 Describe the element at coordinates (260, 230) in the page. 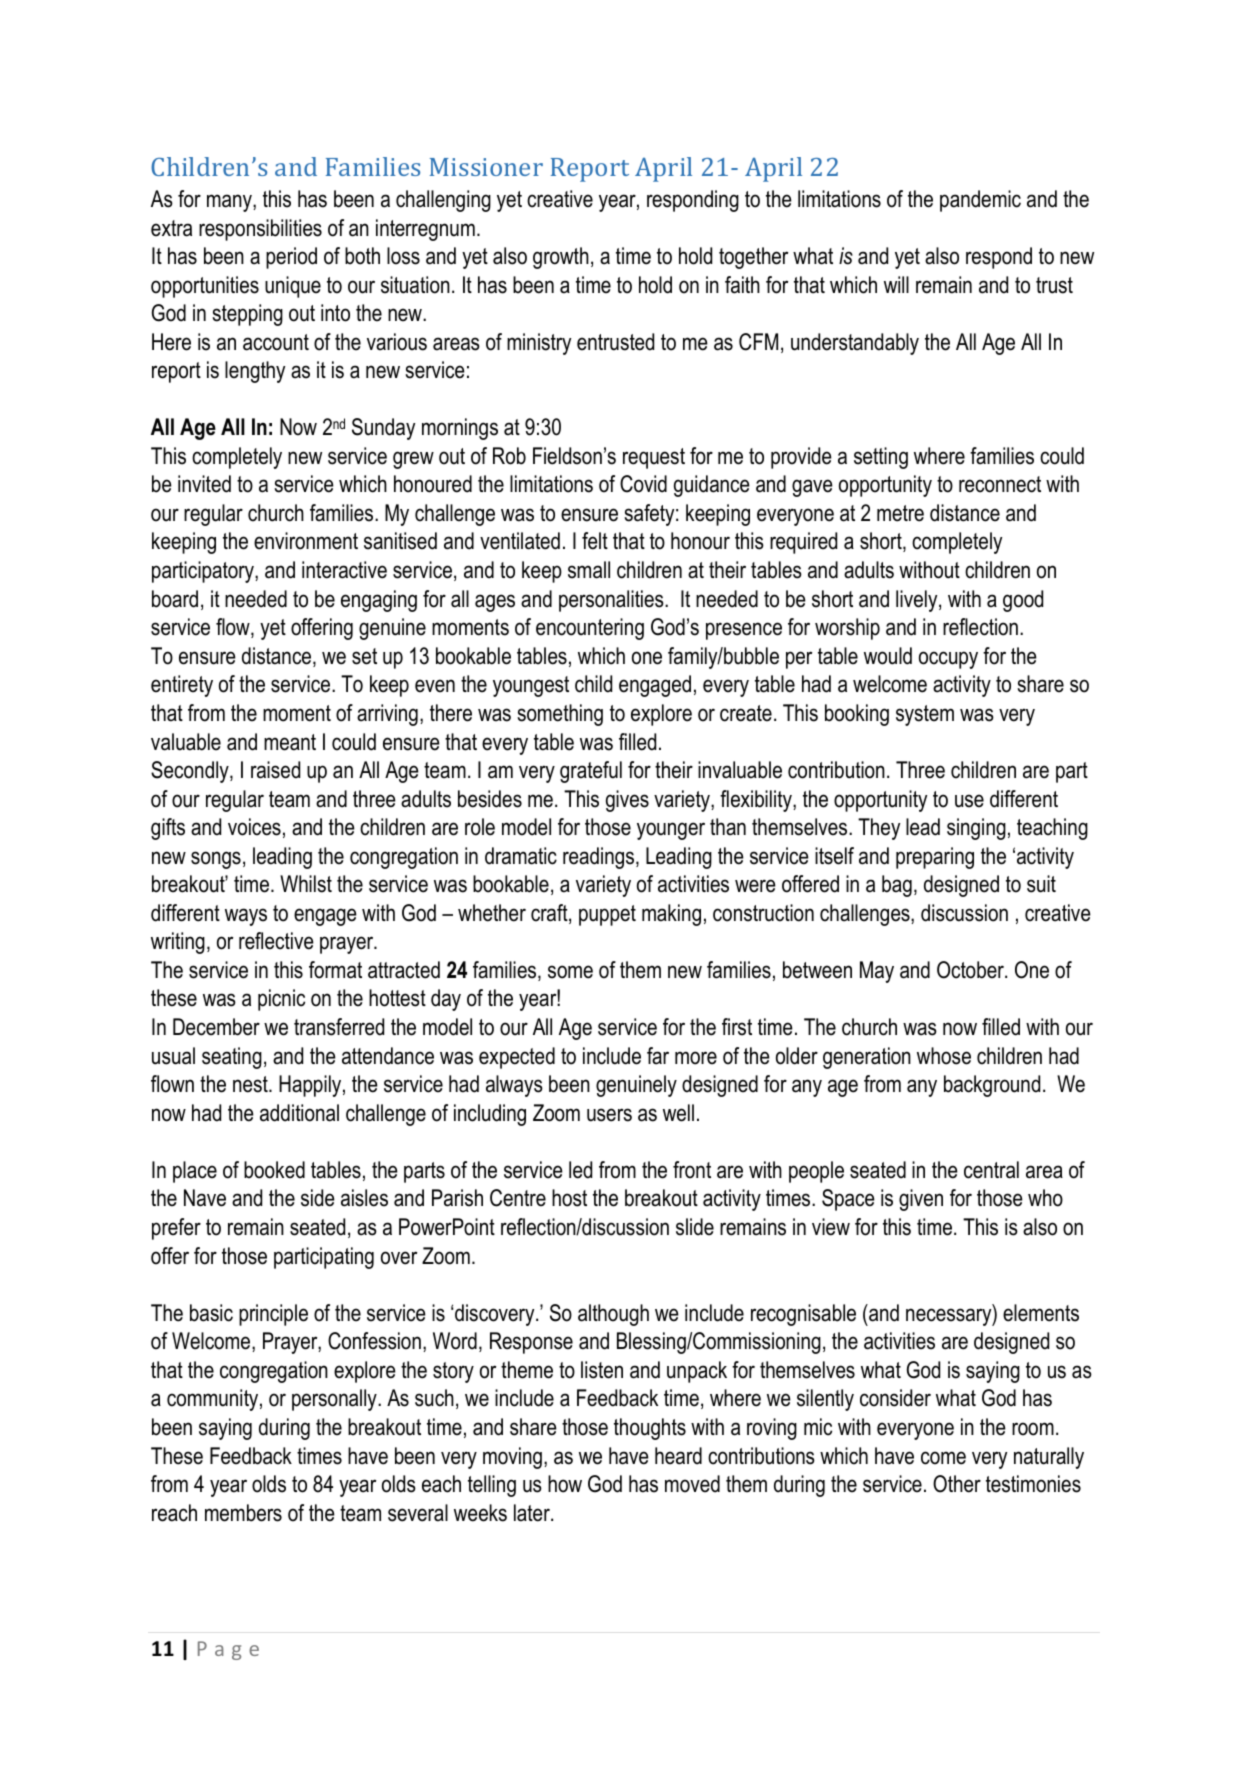

I see `responsibilities` at that location.
